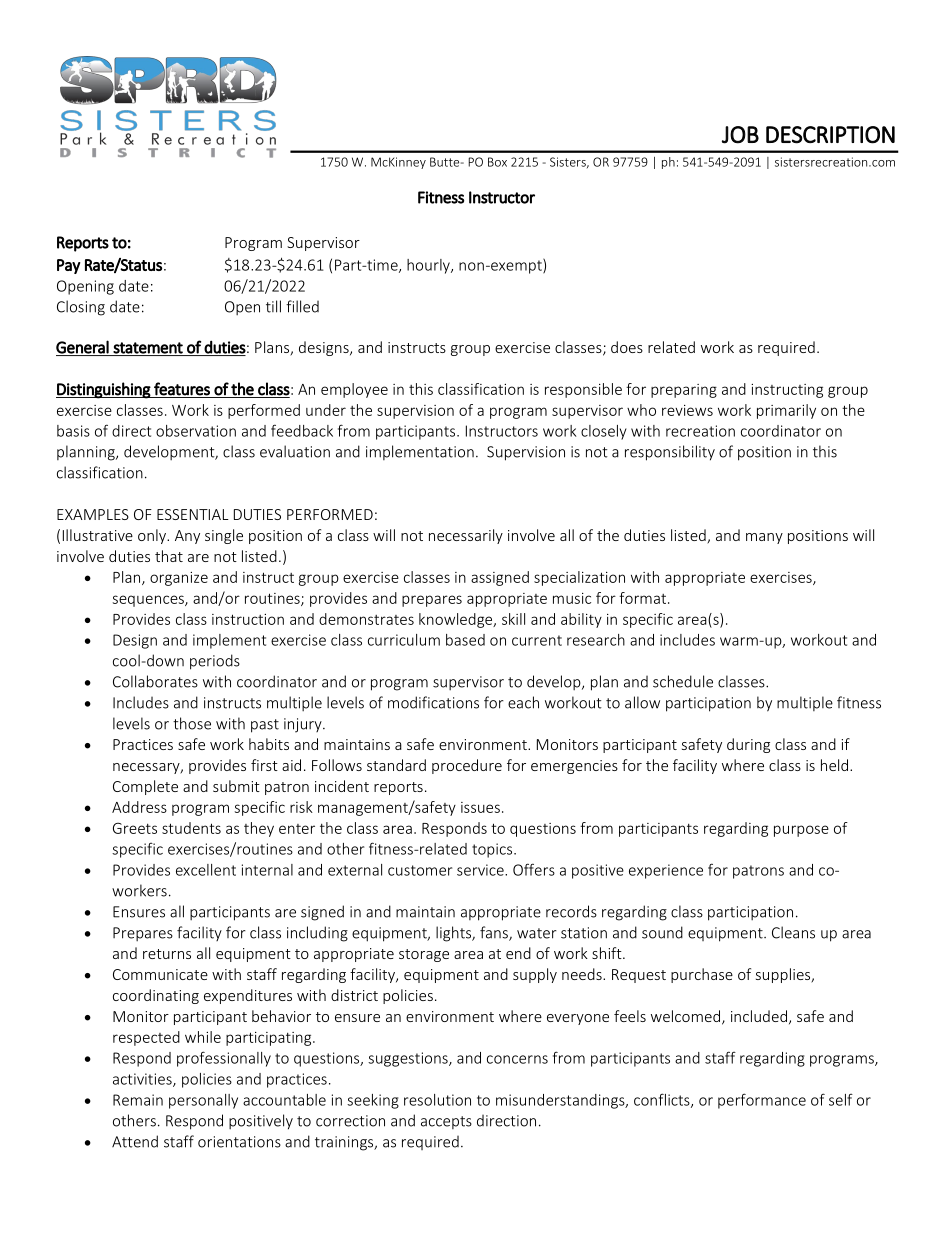  Describe the element at coordinates (446, 1122) in the screenshot. I see `accepts` at that location.
